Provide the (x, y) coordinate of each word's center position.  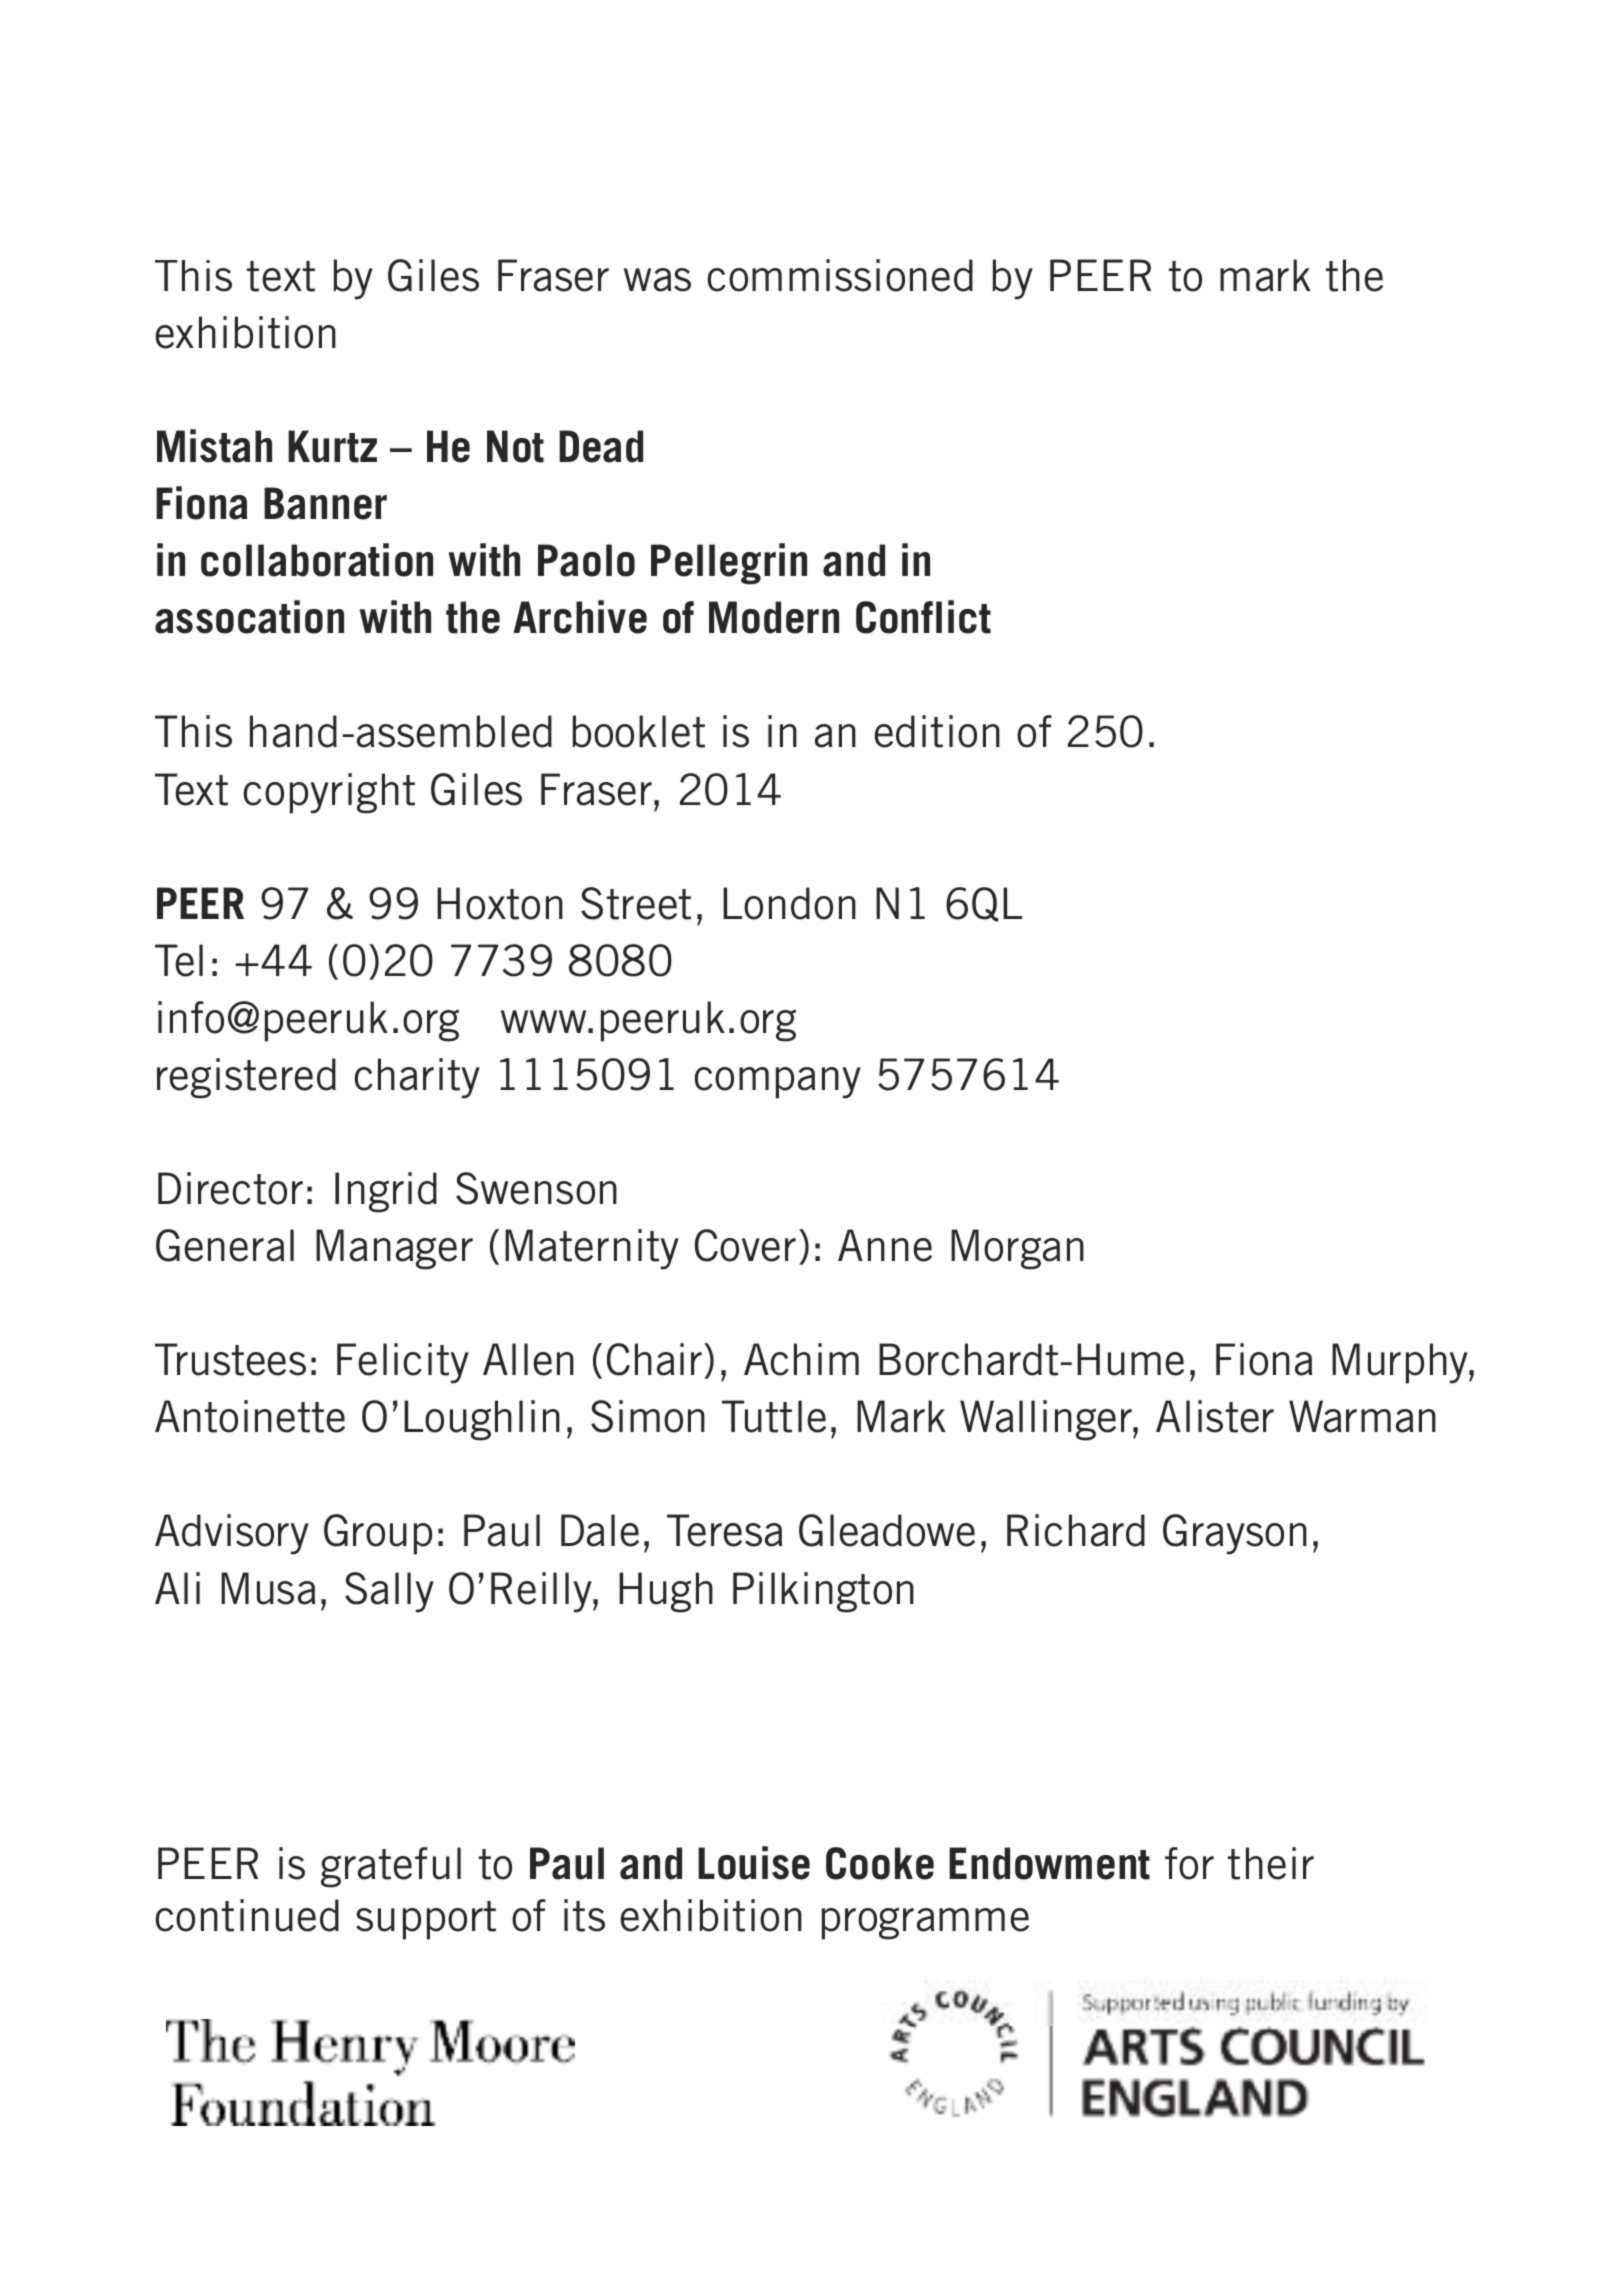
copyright (329, 793)
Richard (1076, 1530)
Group (378, 1534)
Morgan (1017, 1249)
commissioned (840, 275)
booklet (638, 731)
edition (937, 731)
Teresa (724, 1530)
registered (246, 1078)
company (777, 1083)
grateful (391, 1867)
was (657, 280)
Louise (754, 1863)
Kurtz (332, 446)
